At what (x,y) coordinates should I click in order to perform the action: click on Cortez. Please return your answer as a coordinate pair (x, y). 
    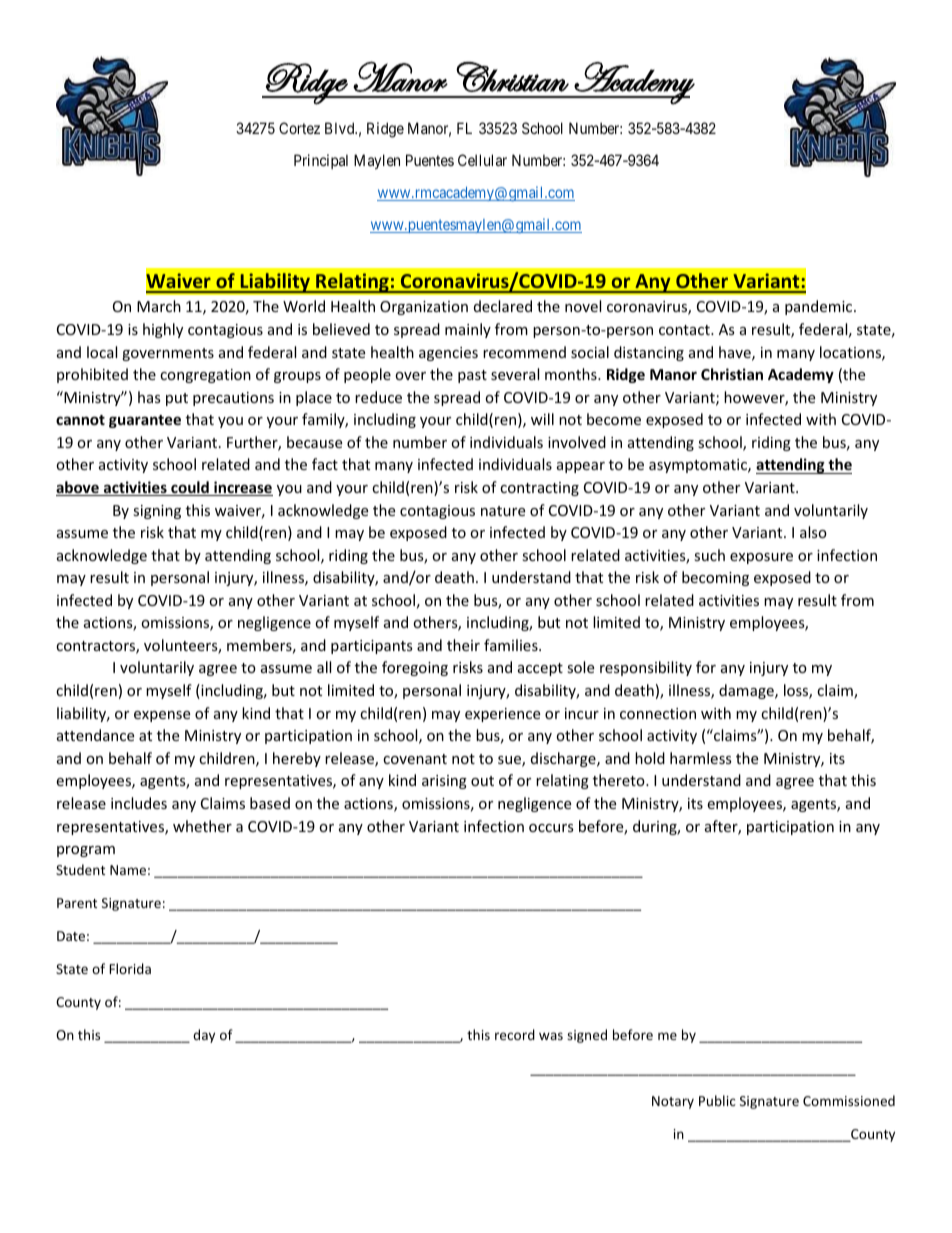
    Looking at the image, I should click on (299, 128).
